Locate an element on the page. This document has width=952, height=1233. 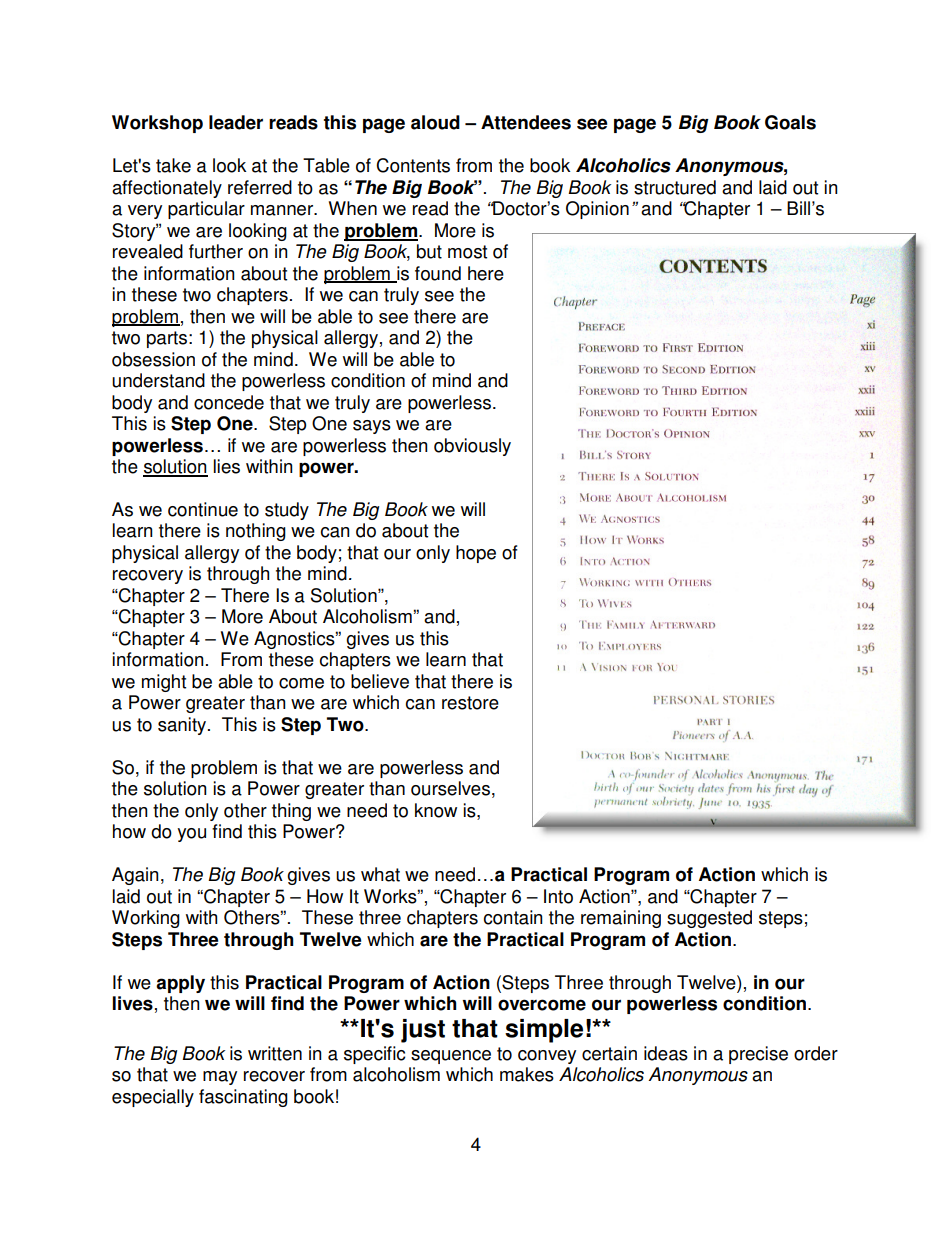
obviously is located at coordinates (472, 447).
